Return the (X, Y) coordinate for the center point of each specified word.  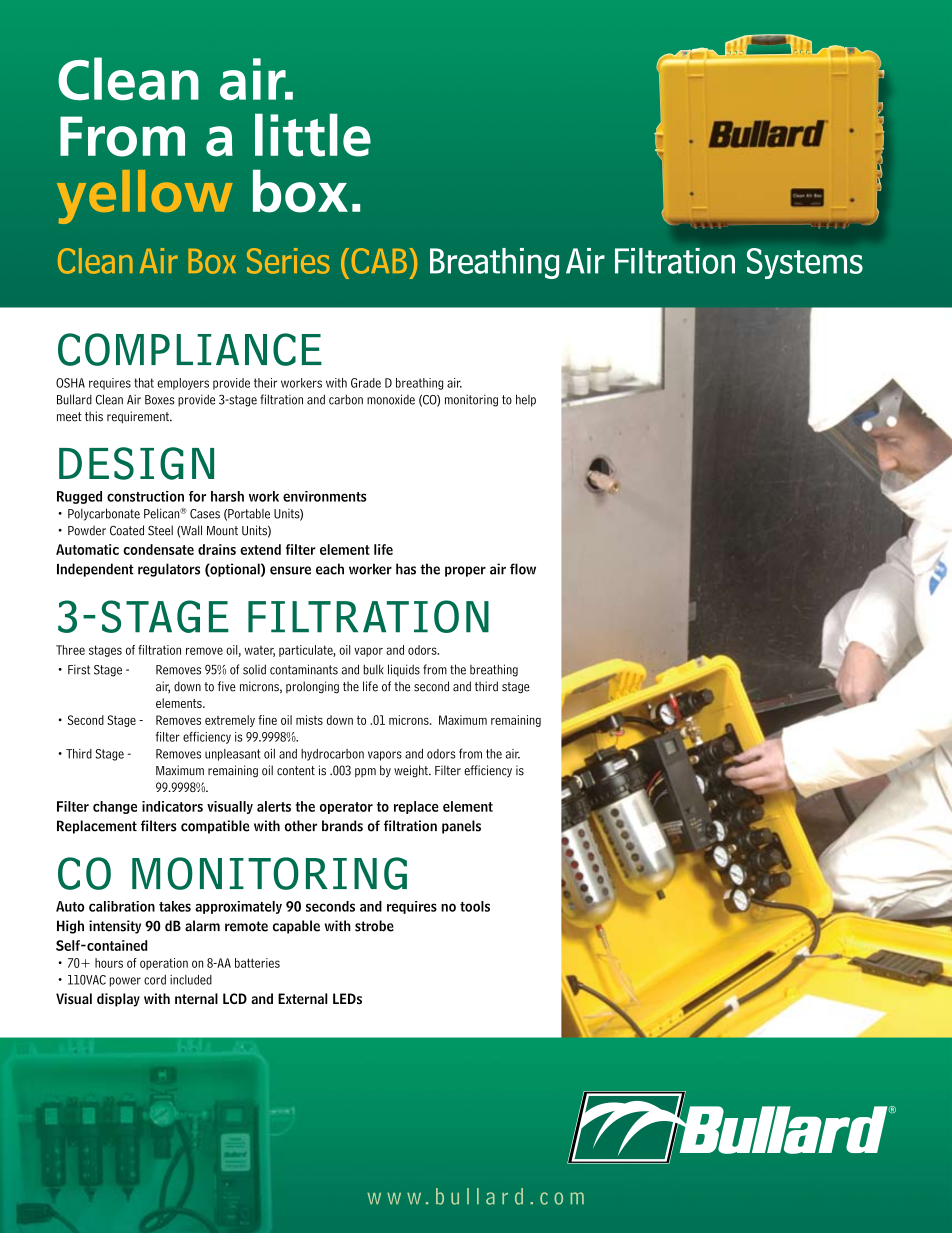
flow (523, 569)
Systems (805, 263)
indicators (172, 806)
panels (461, 827)
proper (465, 571)
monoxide (391, 399)
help (526, 400)
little (313, 135)
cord (155, 980)
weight (412, 771)
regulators (169, 570)
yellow (145, 197)
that (144, 383)
